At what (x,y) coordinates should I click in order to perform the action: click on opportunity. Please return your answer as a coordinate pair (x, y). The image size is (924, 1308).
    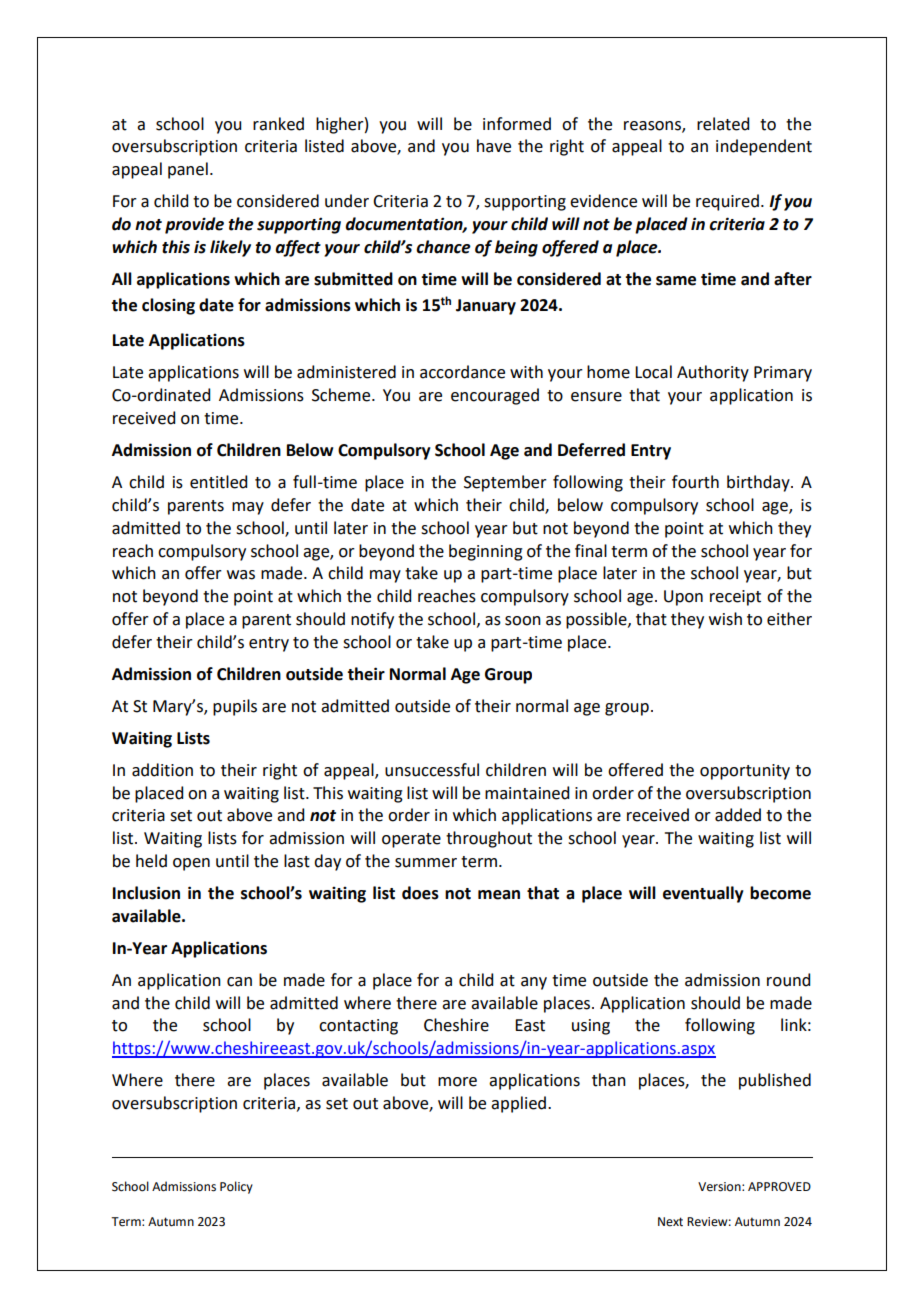
    Looking at the image, I should click on (745, 772).
